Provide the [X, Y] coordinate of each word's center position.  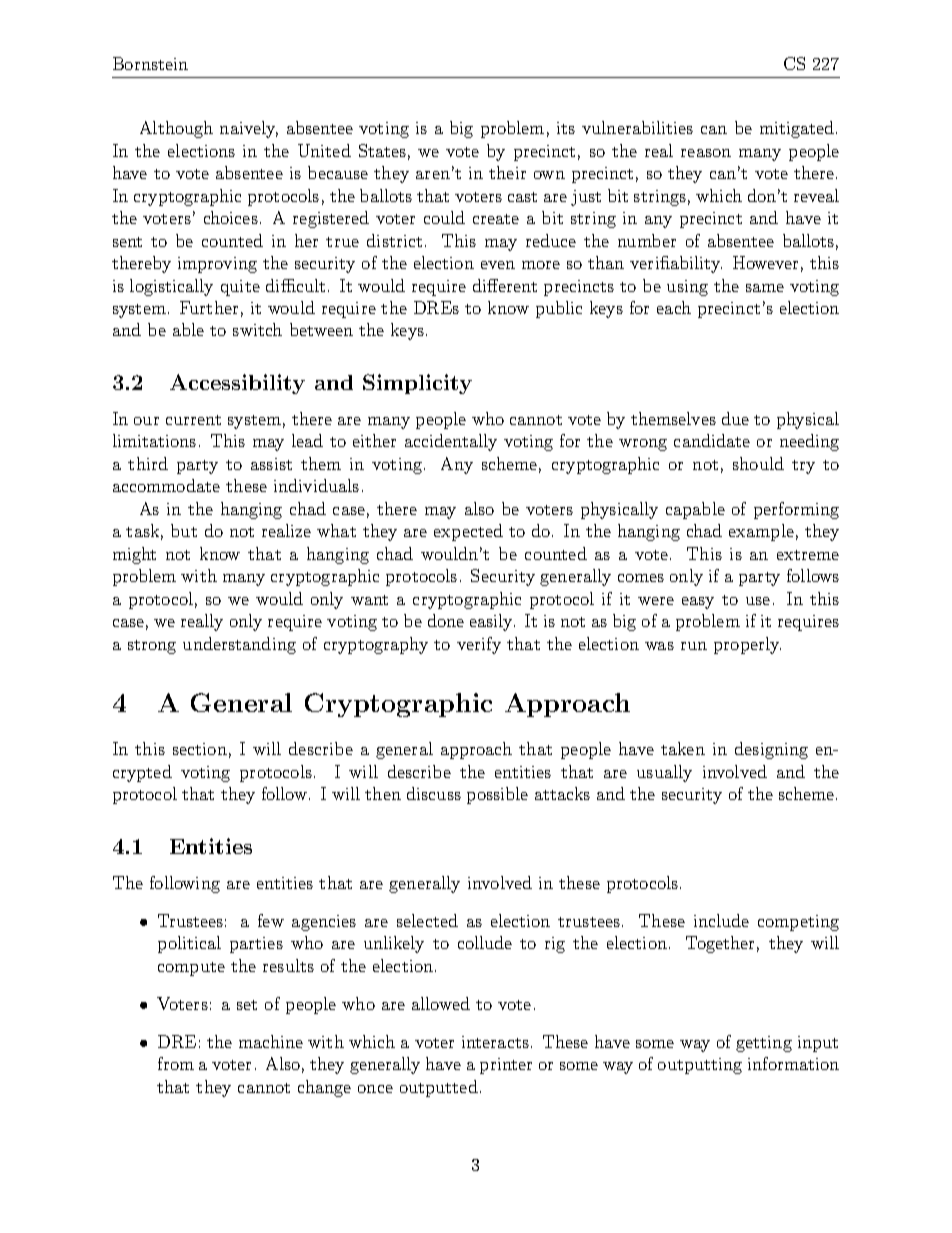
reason [706, 153]
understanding [239, 645]
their [507, 172]
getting [764, 1044]
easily [492, 622]
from [176, 1063]
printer [506, 1066]
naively [249, 129]
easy [698, 603]
